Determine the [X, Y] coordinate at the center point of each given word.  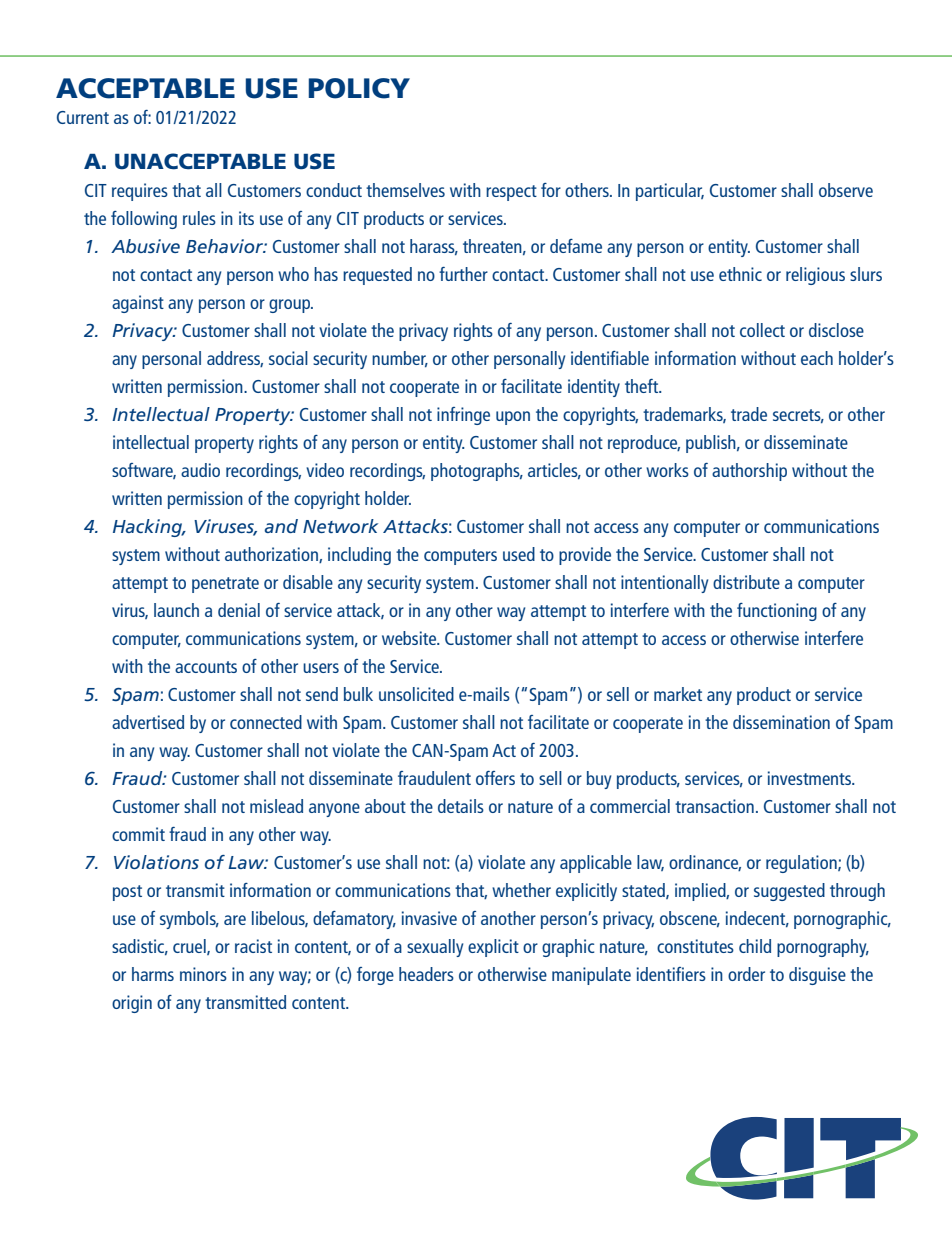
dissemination [781, 722]
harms [153, 974]
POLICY [359, 88]
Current [83, 117]
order [746, 974]
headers [426, 974]
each [817, 358]
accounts [206, 667]
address [235, 359]
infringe [463, 416]
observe [846, 190]
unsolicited [416, 694]
